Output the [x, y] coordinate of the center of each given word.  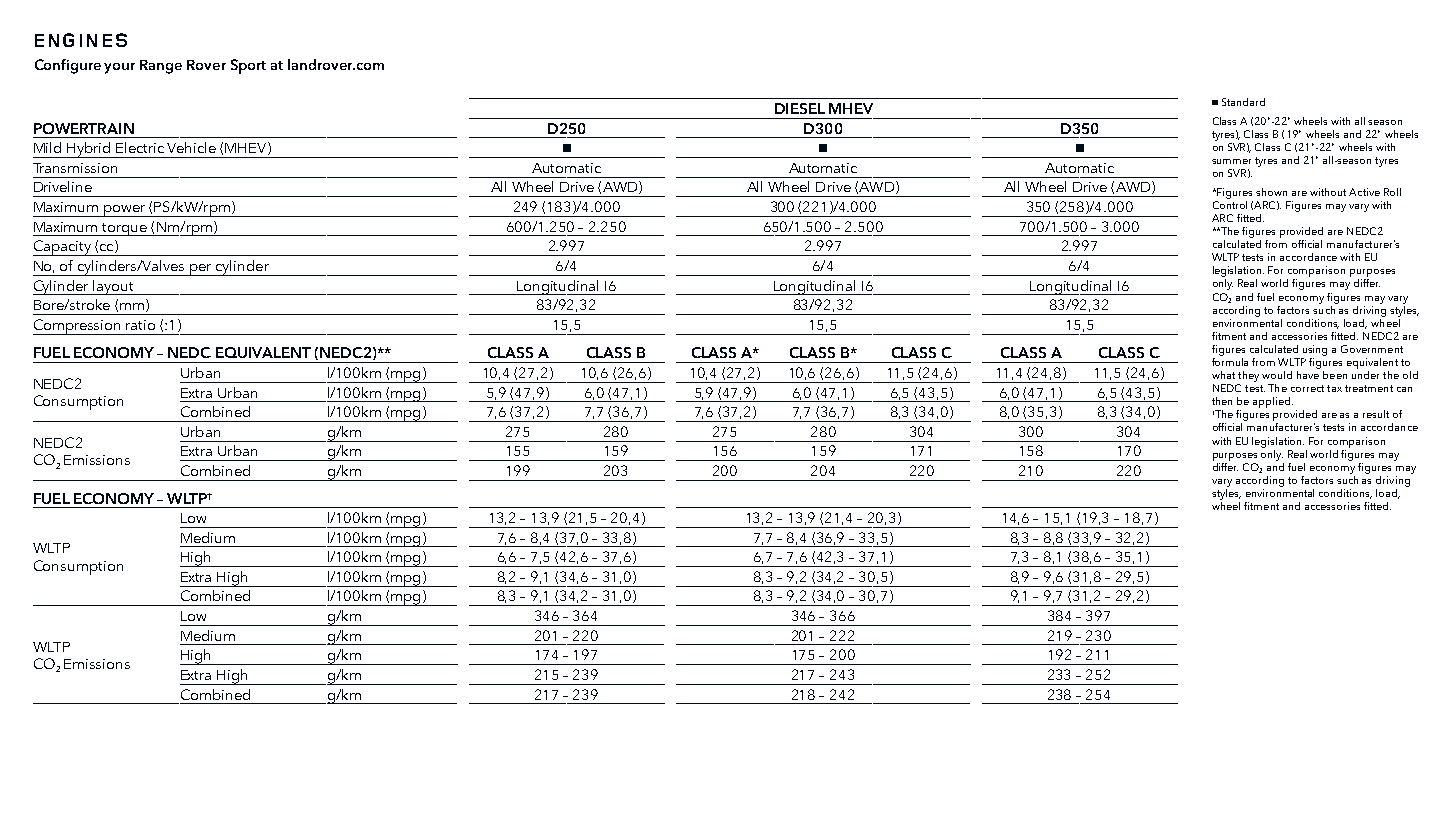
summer [1231, 161]
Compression [78, 327]
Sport [248, 66]
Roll [1392, 192]
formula [1230, 360]
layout [114, 287]
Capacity [63, 248]
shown [1271, 192]
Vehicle [191, 147]
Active [1364, 192]
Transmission [75, 168]
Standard [1243, 102]
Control [1230, 203]
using [1315, 350]
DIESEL [800, 108]
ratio [140, 325]
